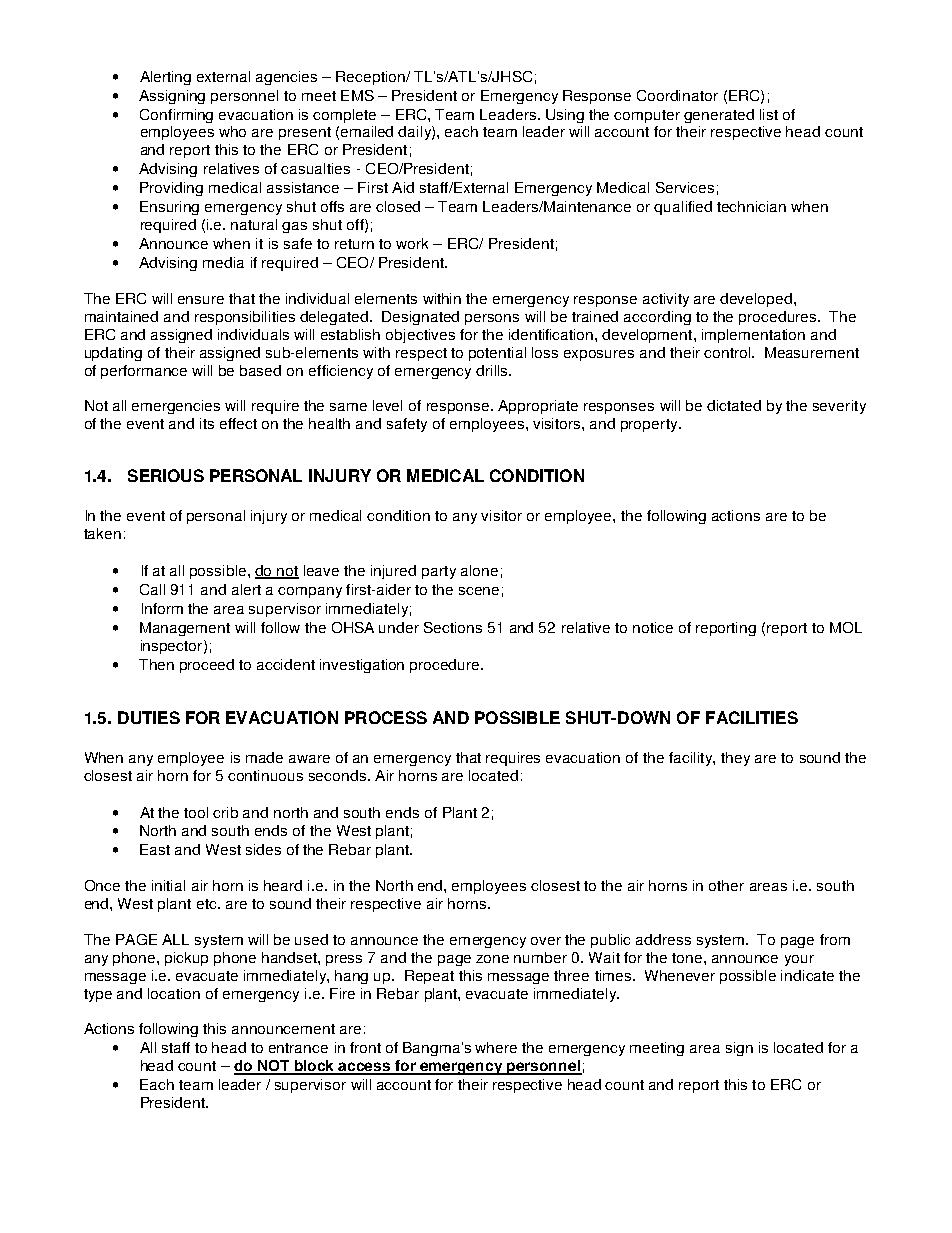  What do you see at coordinates (479, 570) in the screenshot?
I see `alone` at bounding box center [479, 570].
